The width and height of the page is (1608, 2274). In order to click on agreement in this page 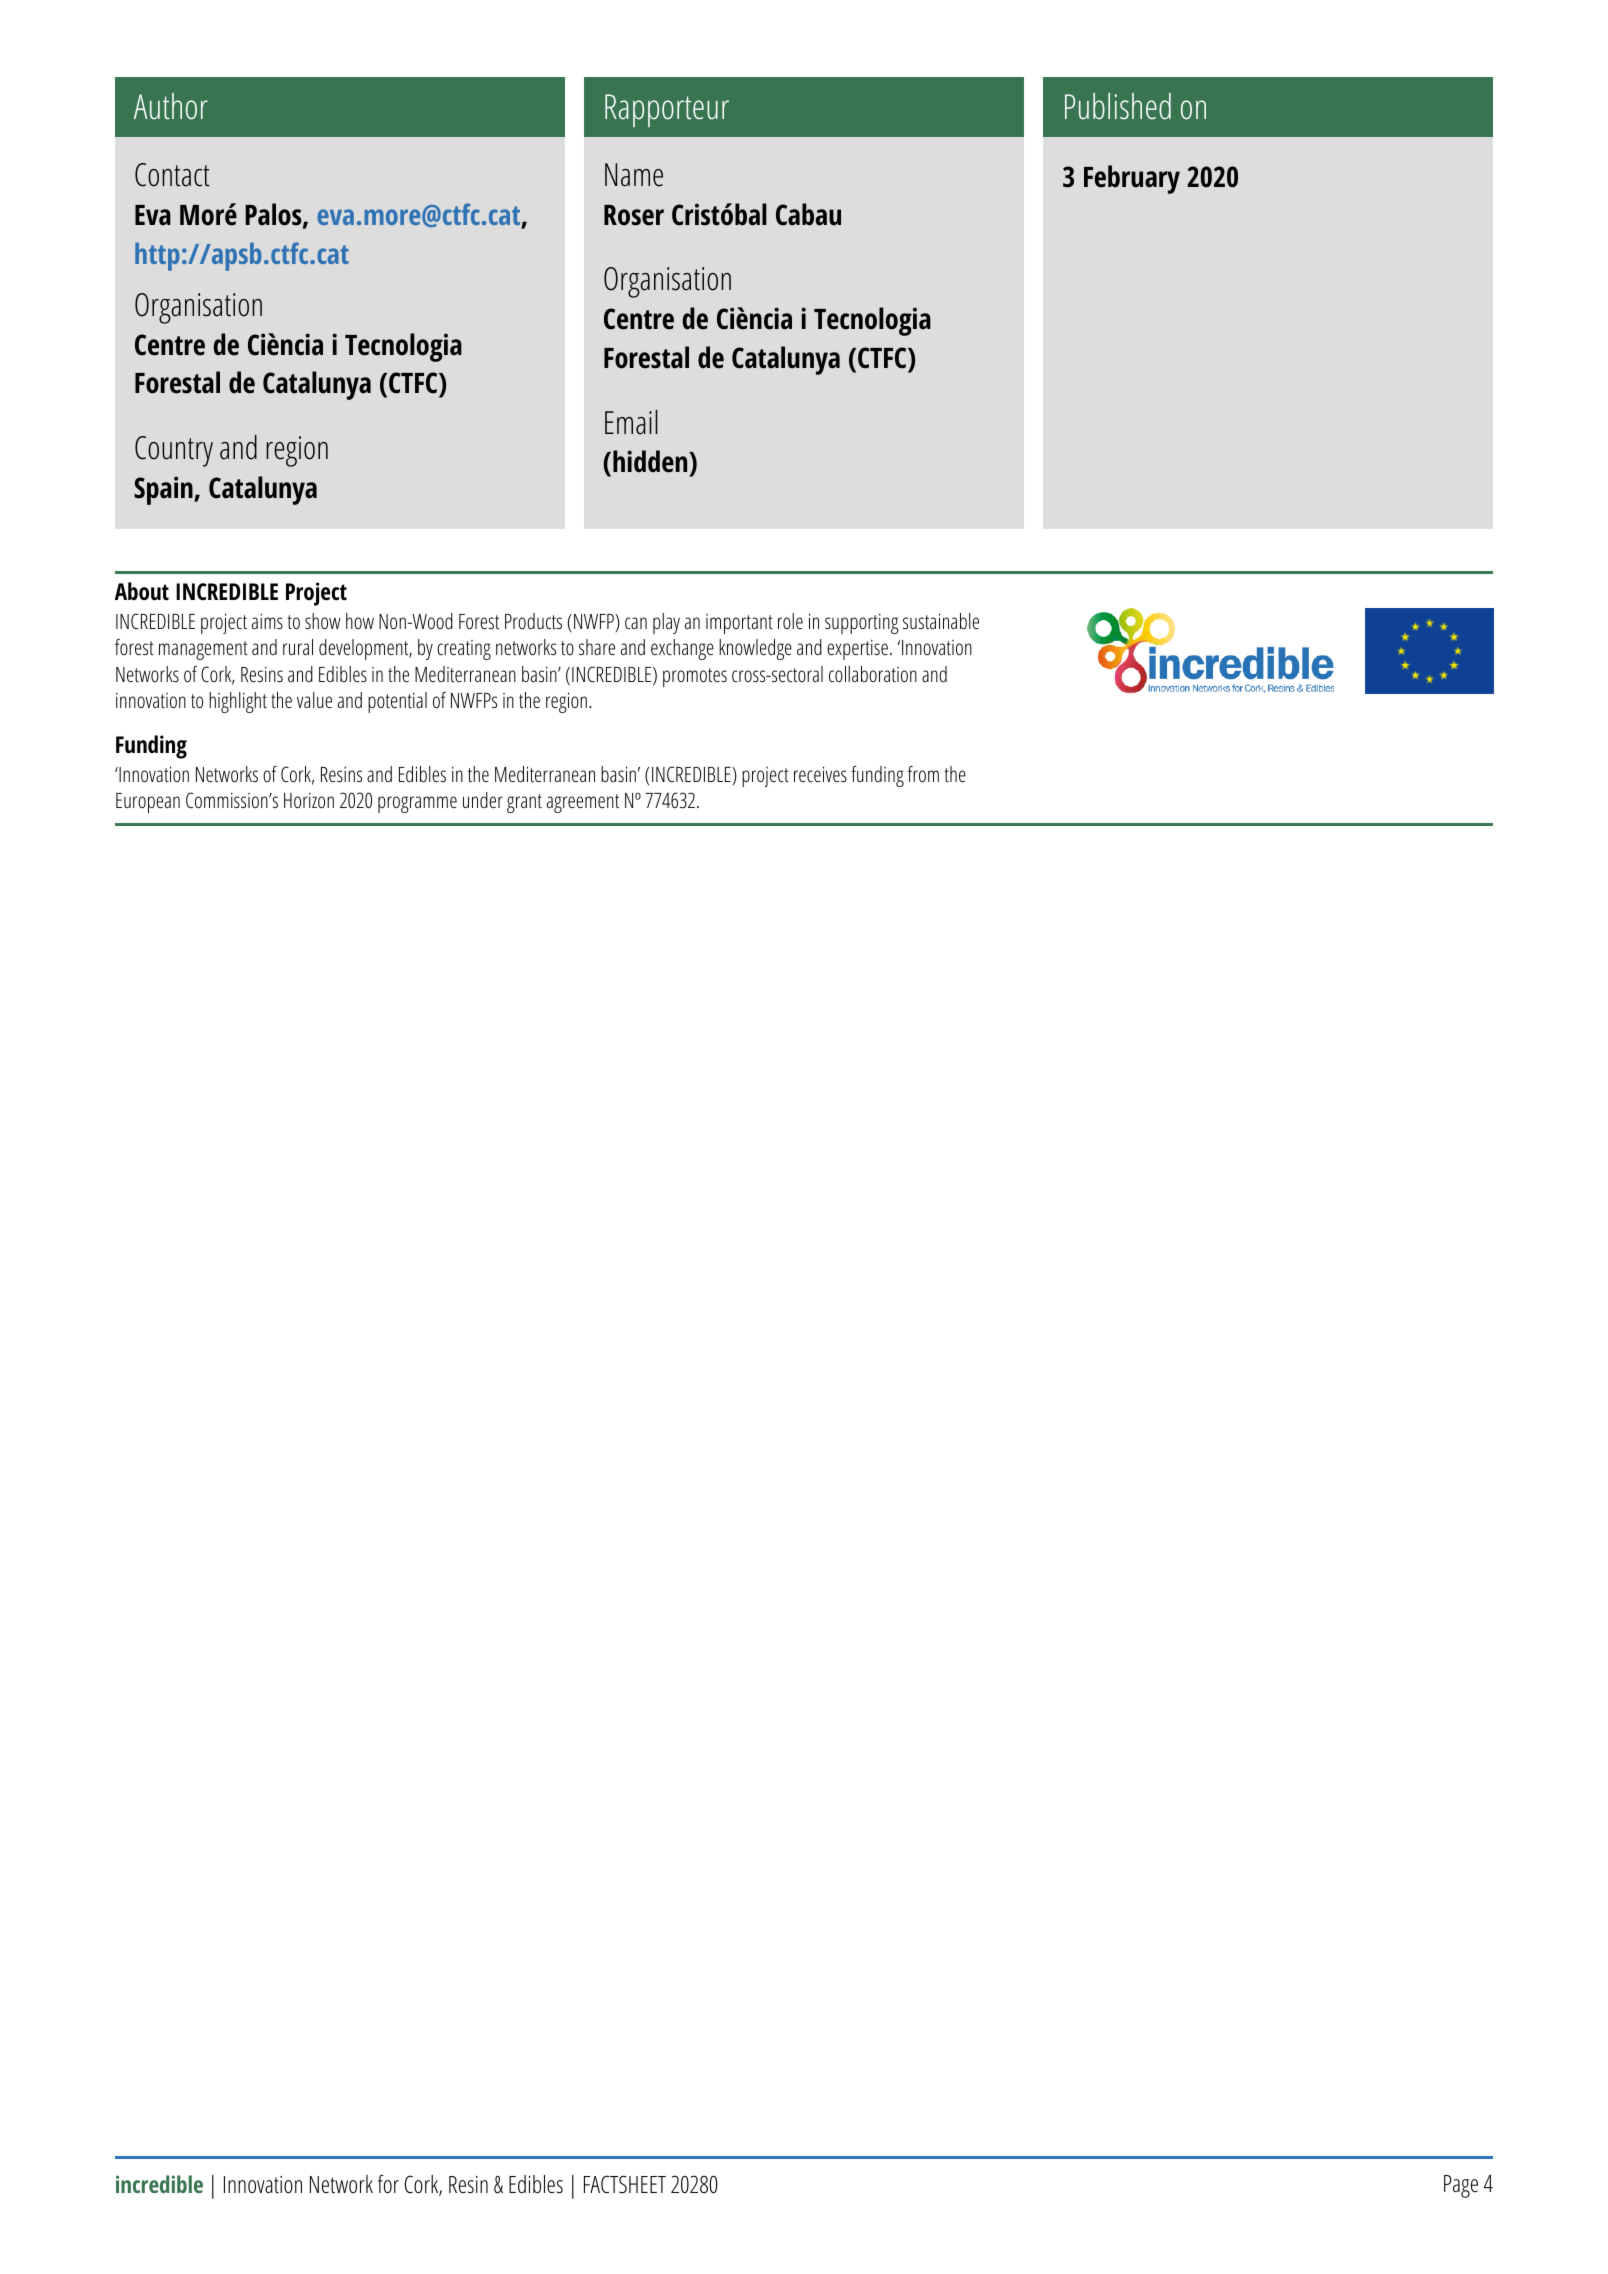, I will do `click(583, 803)`.
